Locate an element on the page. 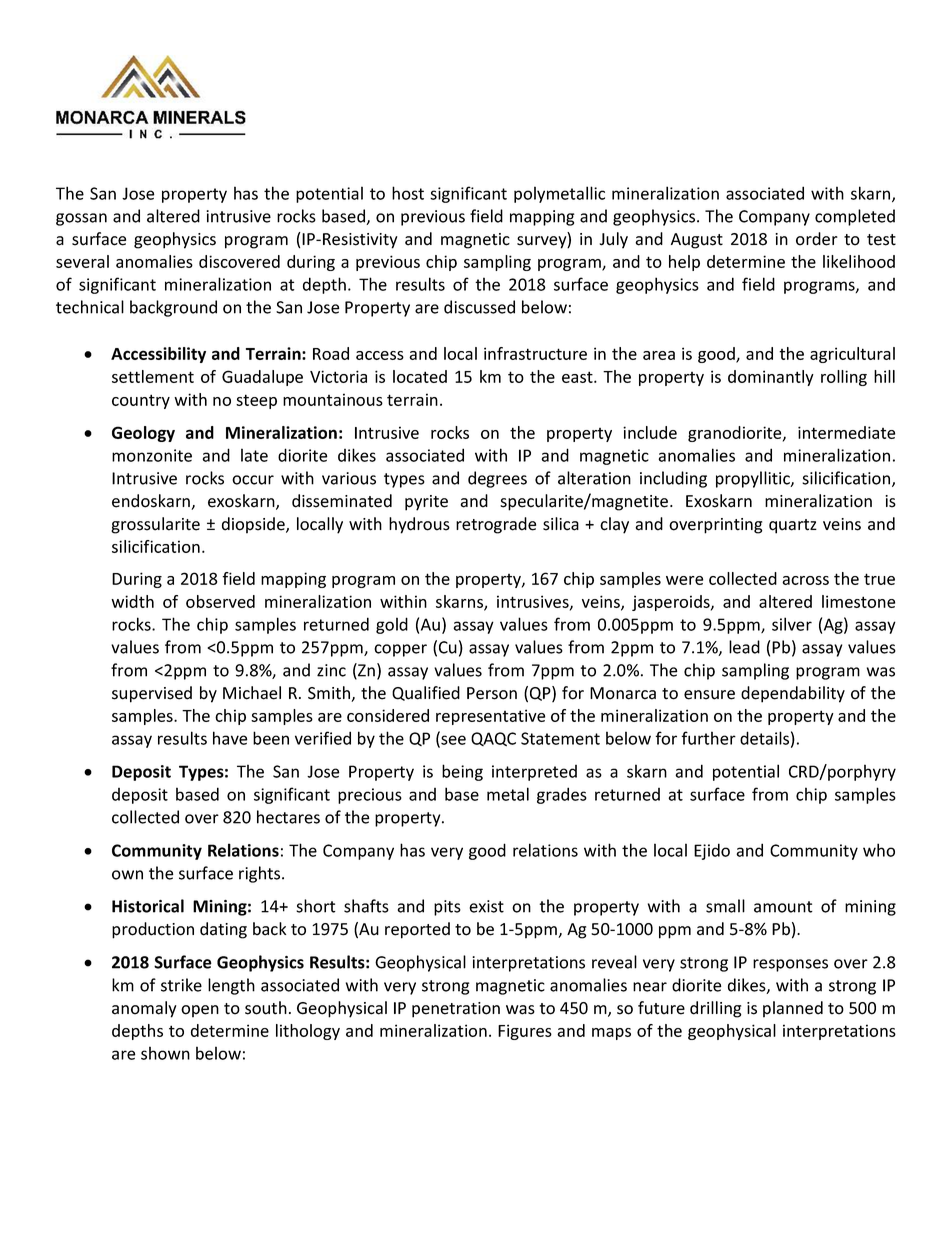 The width and height of the image is (952, 1233). being is located at coordinates (462, 772).
